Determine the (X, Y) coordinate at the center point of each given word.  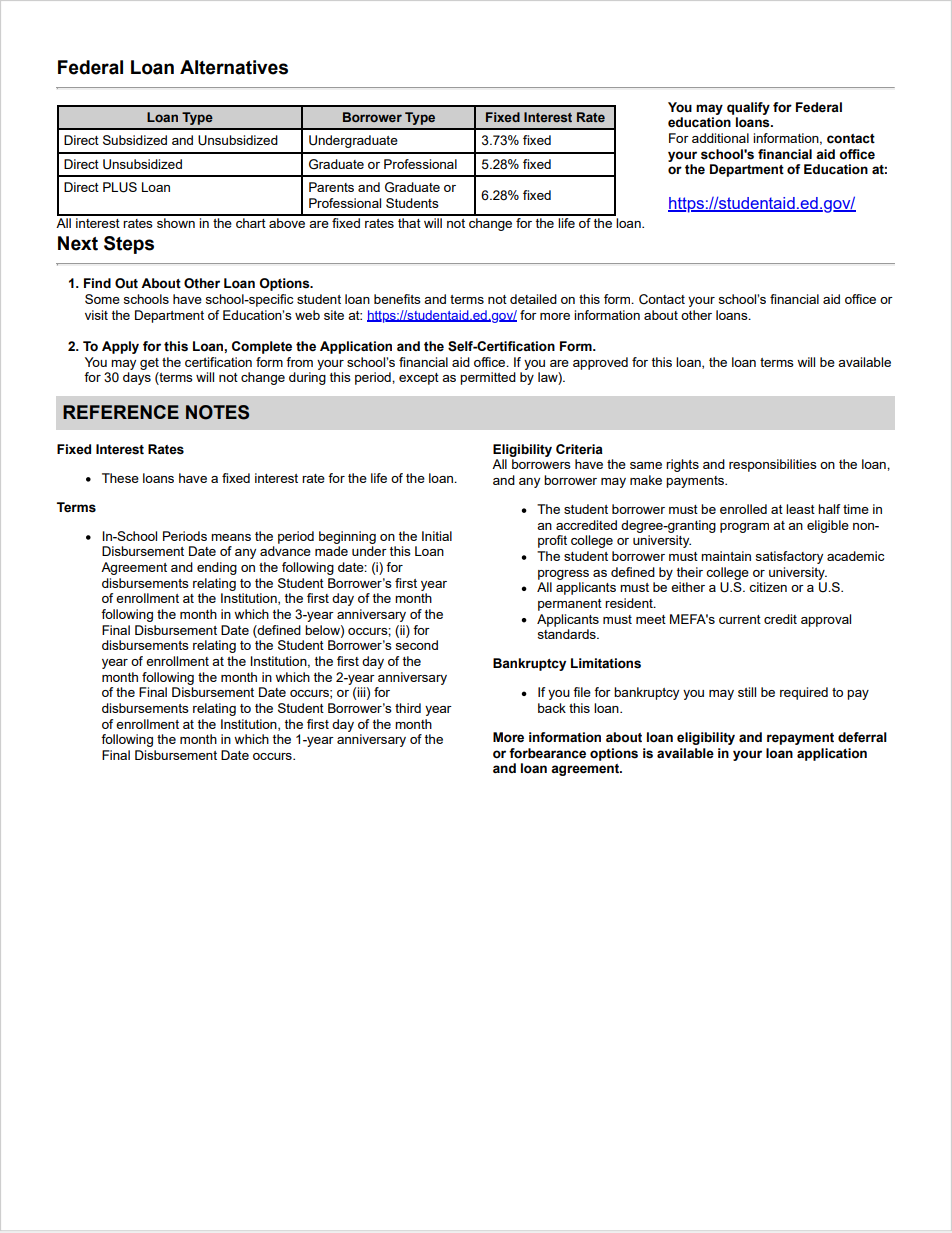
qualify (748, 108)
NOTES (217, 412)
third (408, 708)
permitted (488, 378)
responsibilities (773, 465)
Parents (331, 187)
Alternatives (234, 67)
